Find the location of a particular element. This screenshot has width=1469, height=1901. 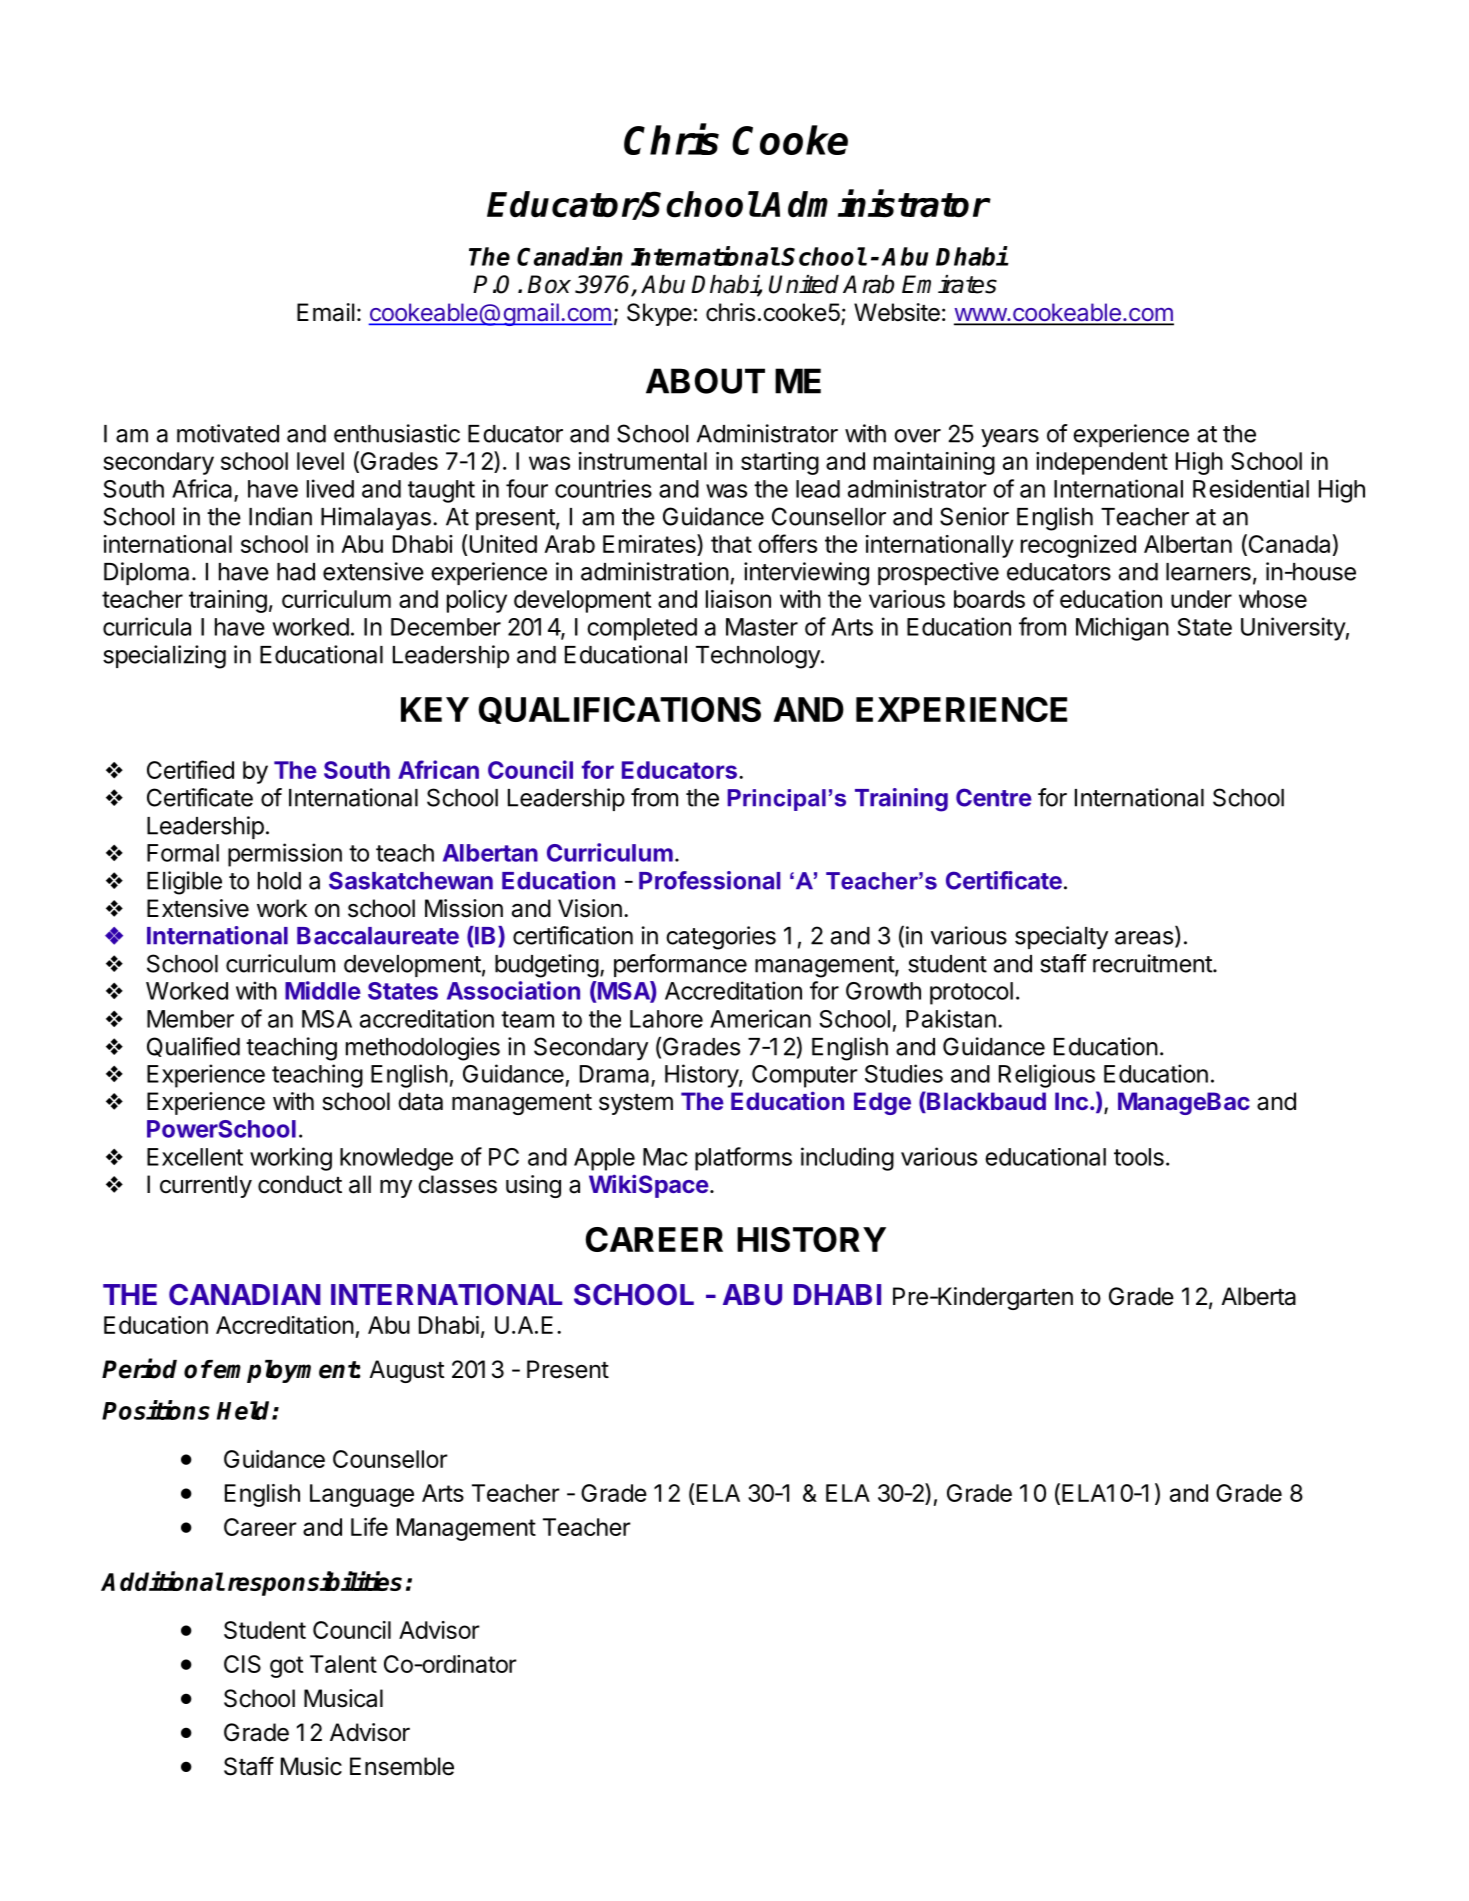

Ensemble is located at coordinates (402, 1766).
